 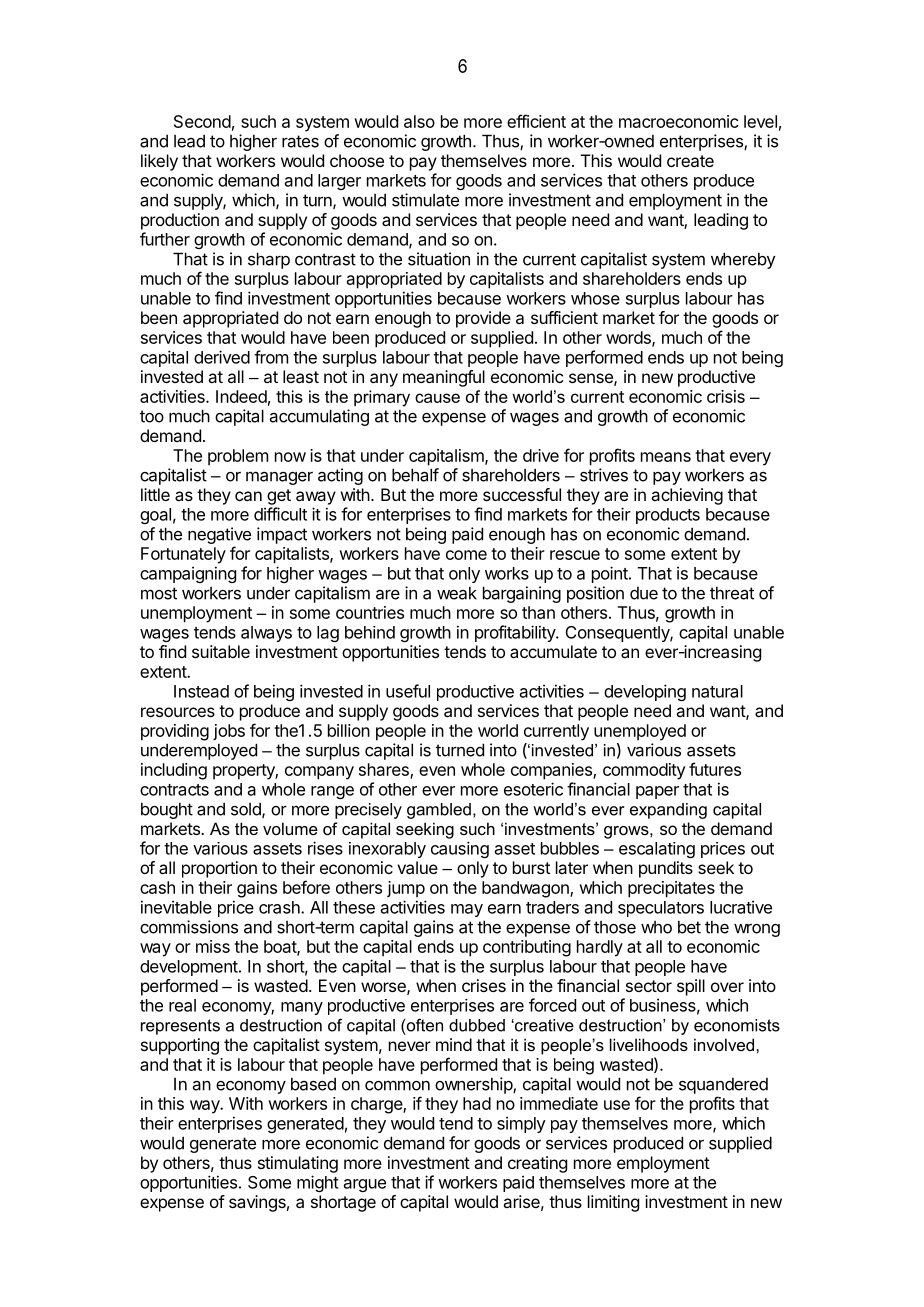 I want to click on crisis, so click(x=726, y=396).
